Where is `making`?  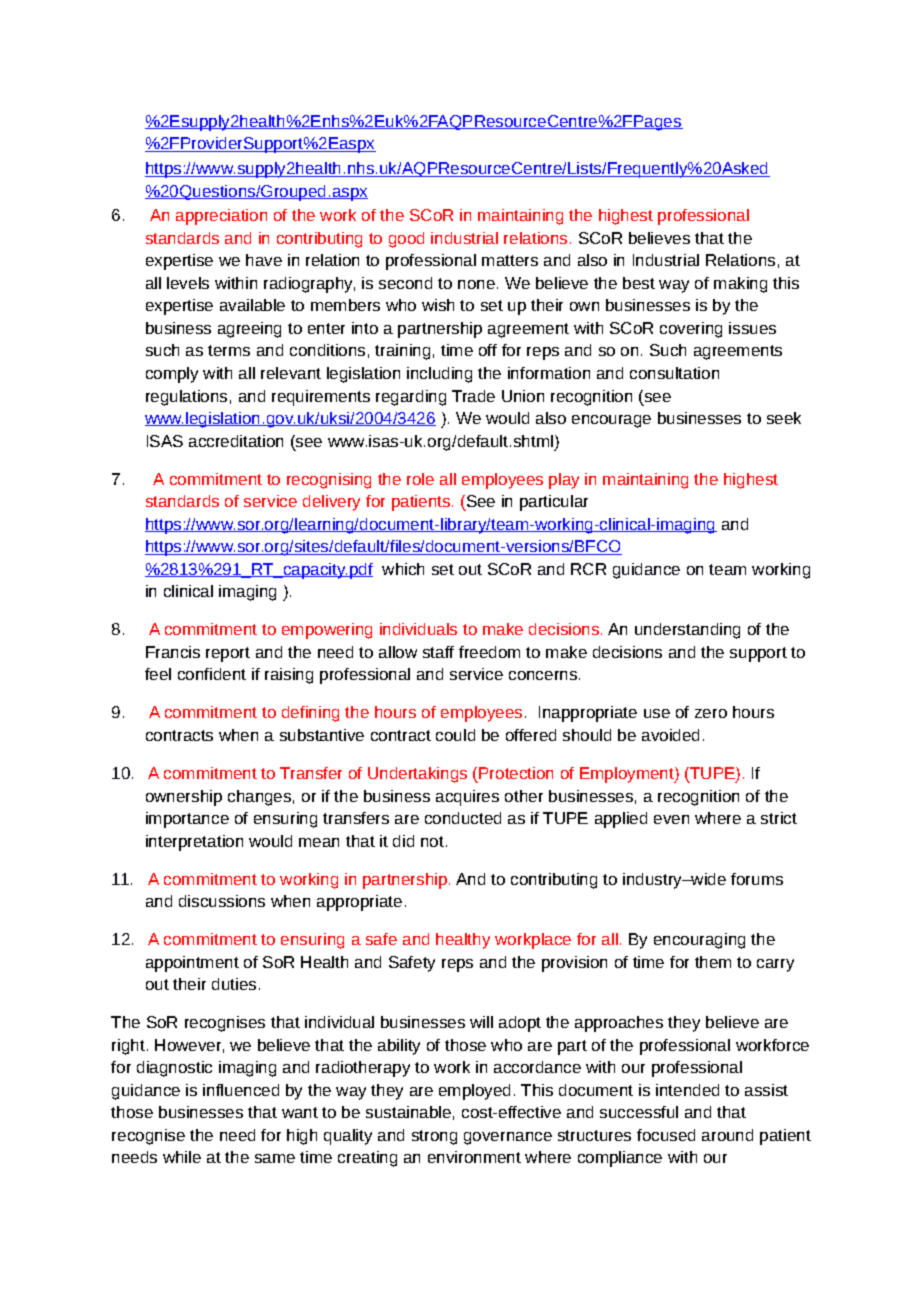
making is located at coordinates (740, 285).
